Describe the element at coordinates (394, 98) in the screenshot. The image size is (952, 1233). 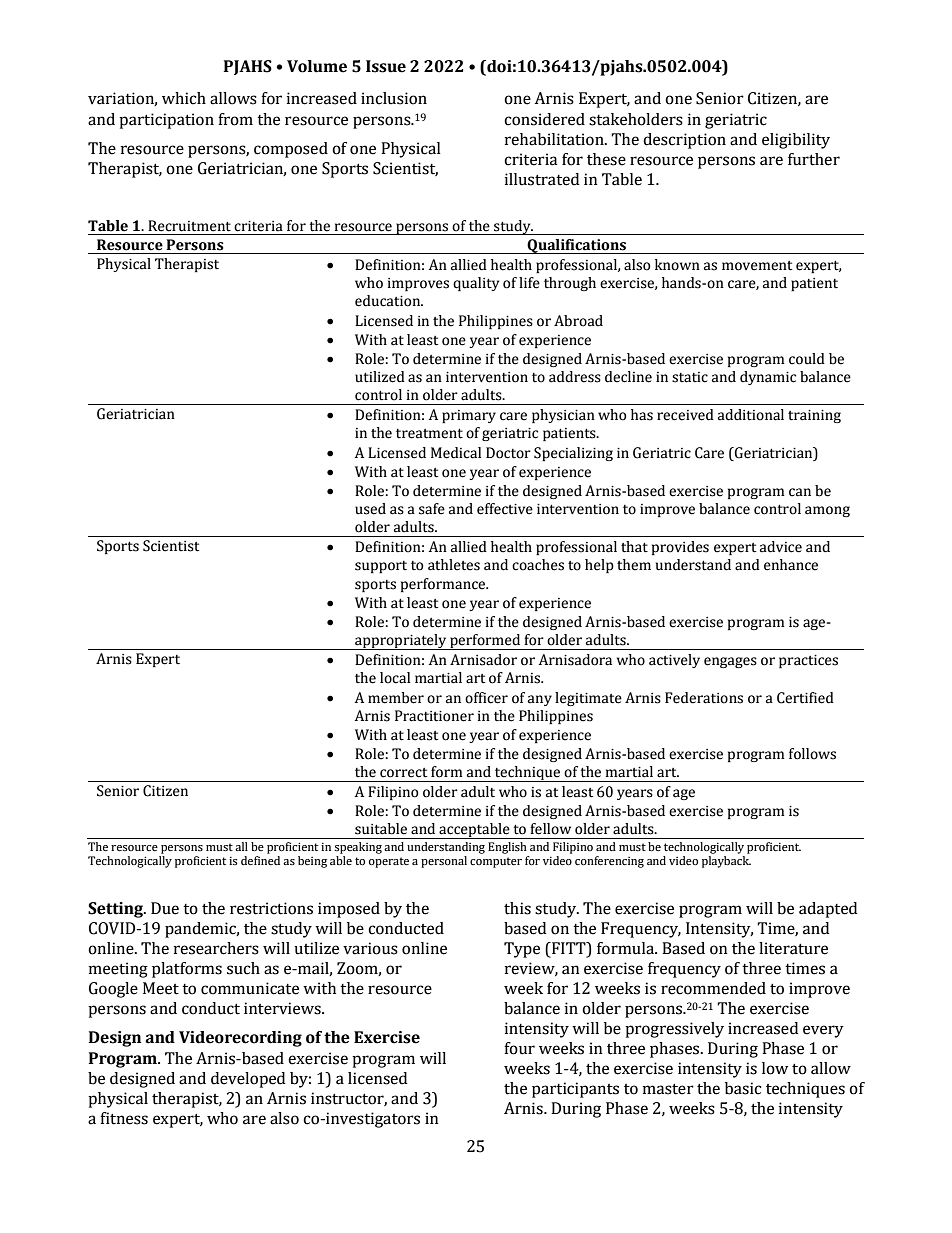
I see `inclusion` at that location.
